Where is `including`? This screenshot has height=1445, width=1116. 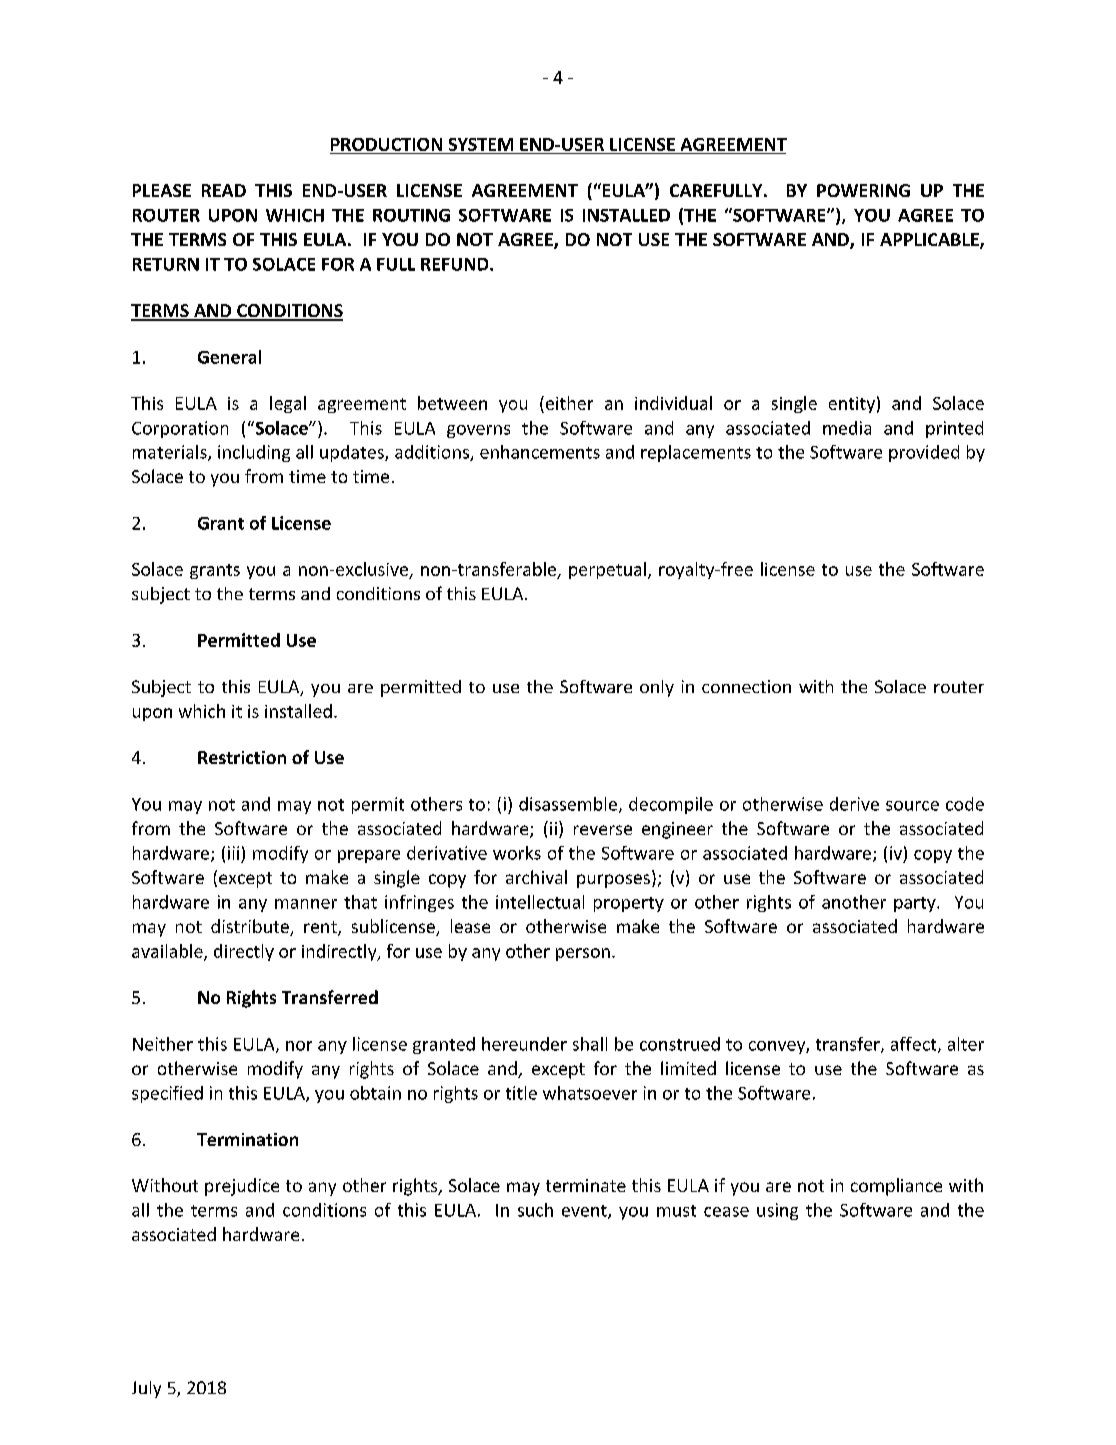
including is located at coordinates (254, 453).
